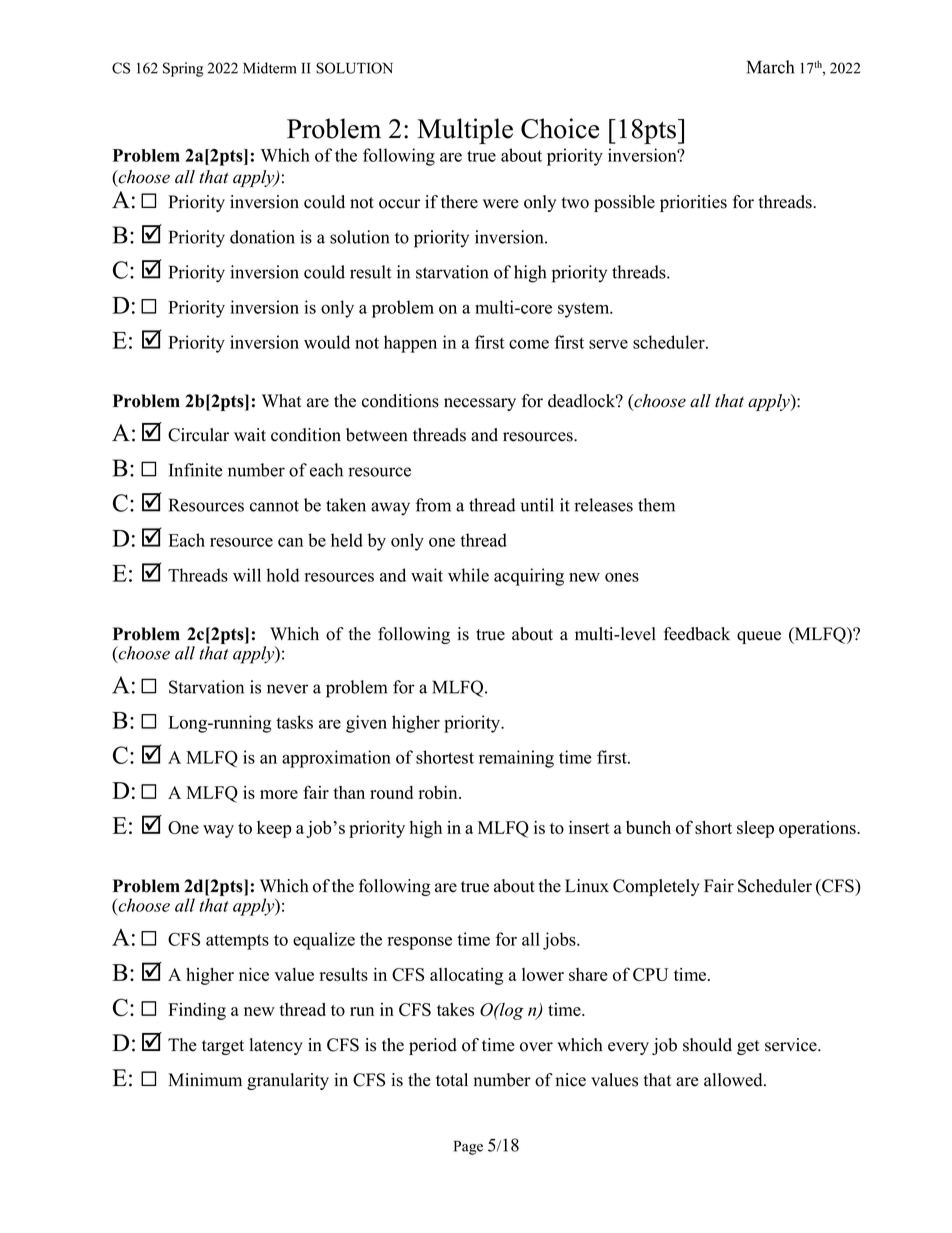 The width and height of the image is (952, 1233). Describe the element at coordinates (759, 637) in the image. I see `queue` at that location.
